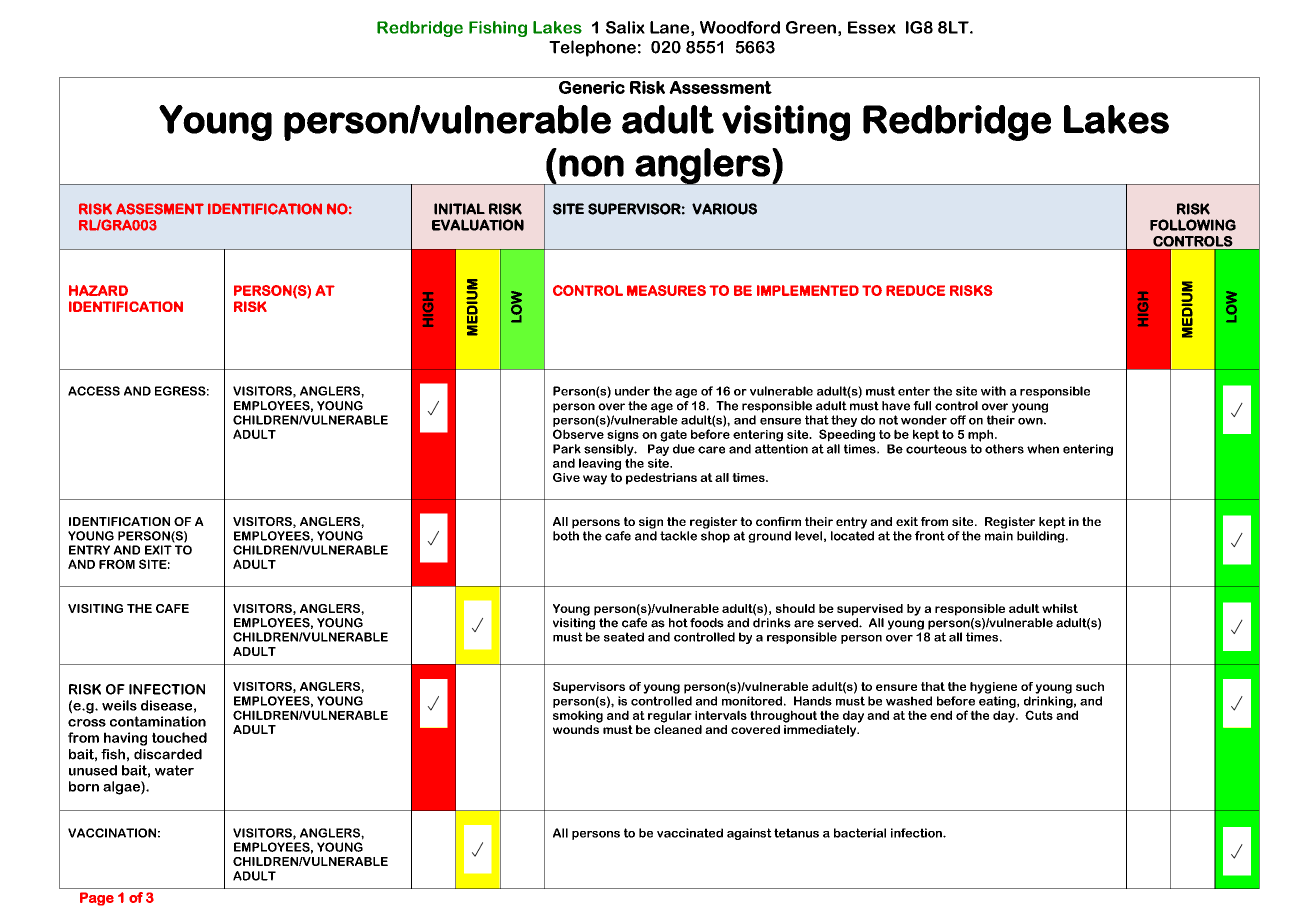 Image resolution: width=1307 pixels, height=924 pixels. Describe the element at coordinates (860, 833) in the screenshot. I see `bacterial` at that location.
